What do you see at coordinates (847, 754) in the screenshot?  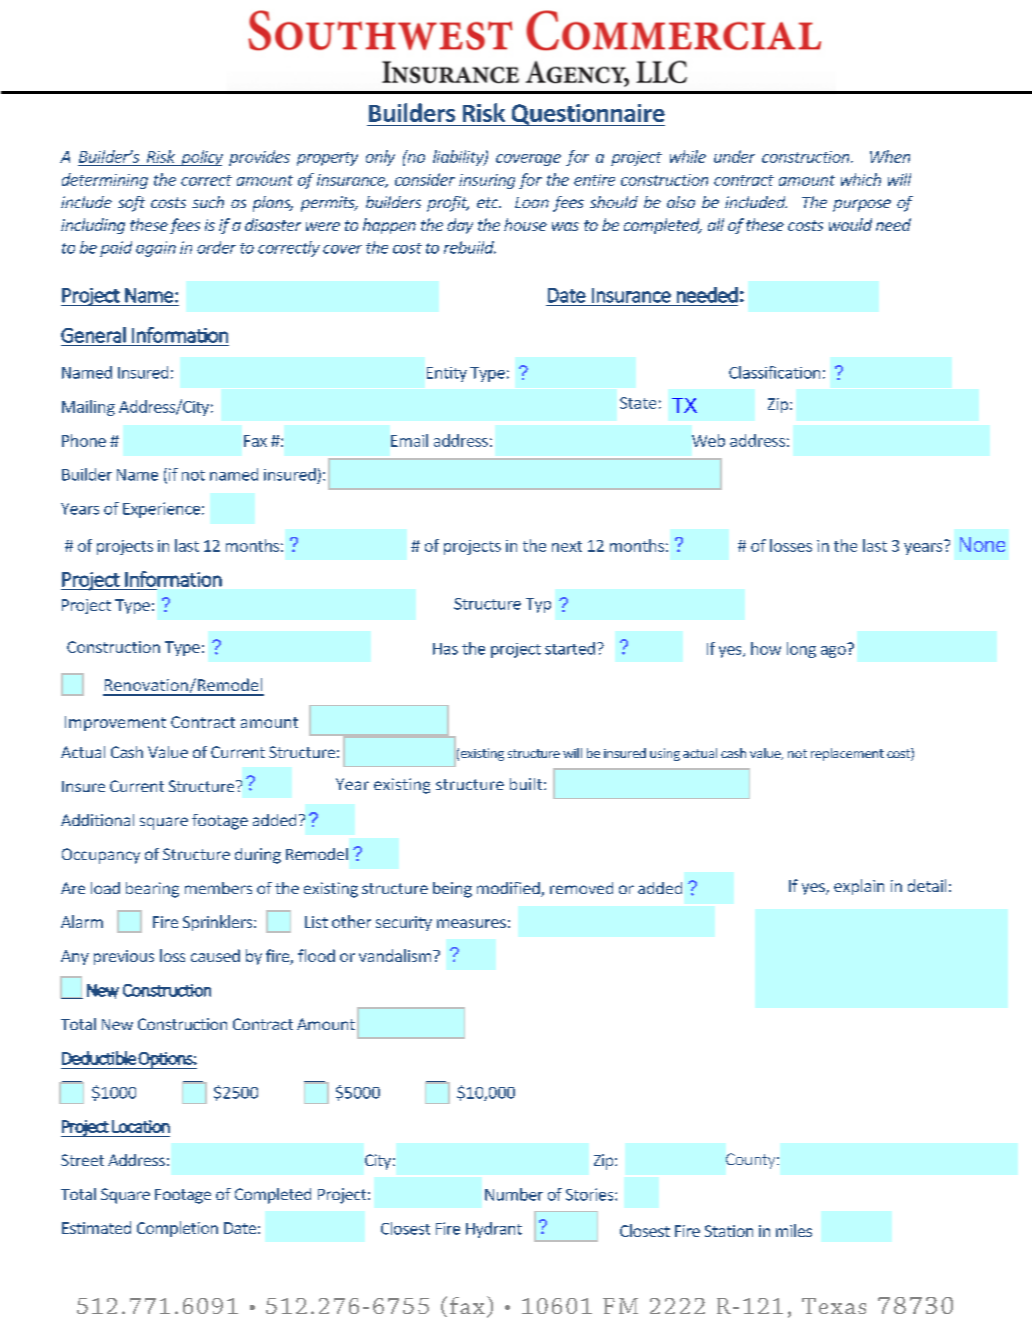 I see `replacement` at bounding box center [847, 754].
